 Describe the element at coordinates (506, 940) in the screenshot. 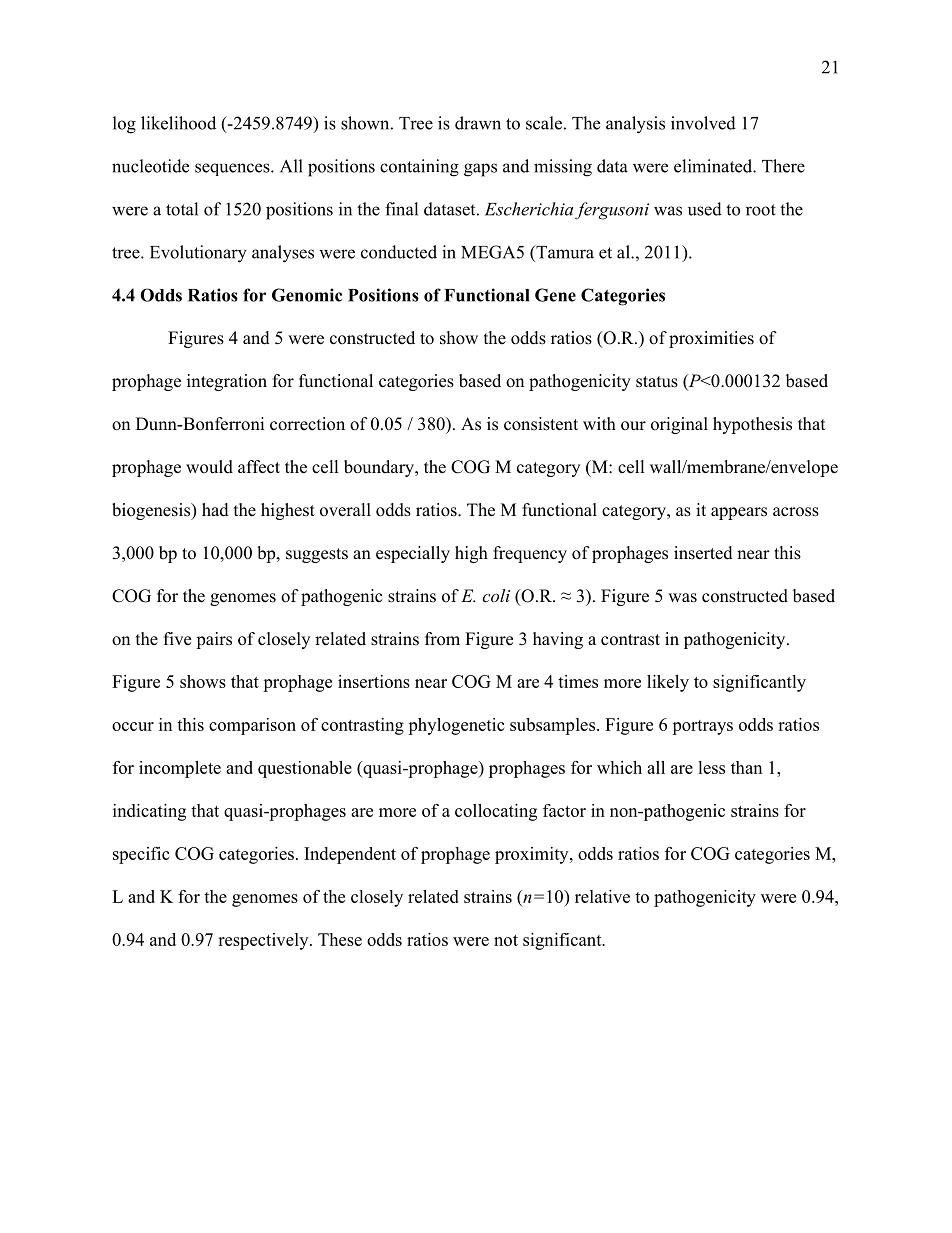

I see `not` at that location.
